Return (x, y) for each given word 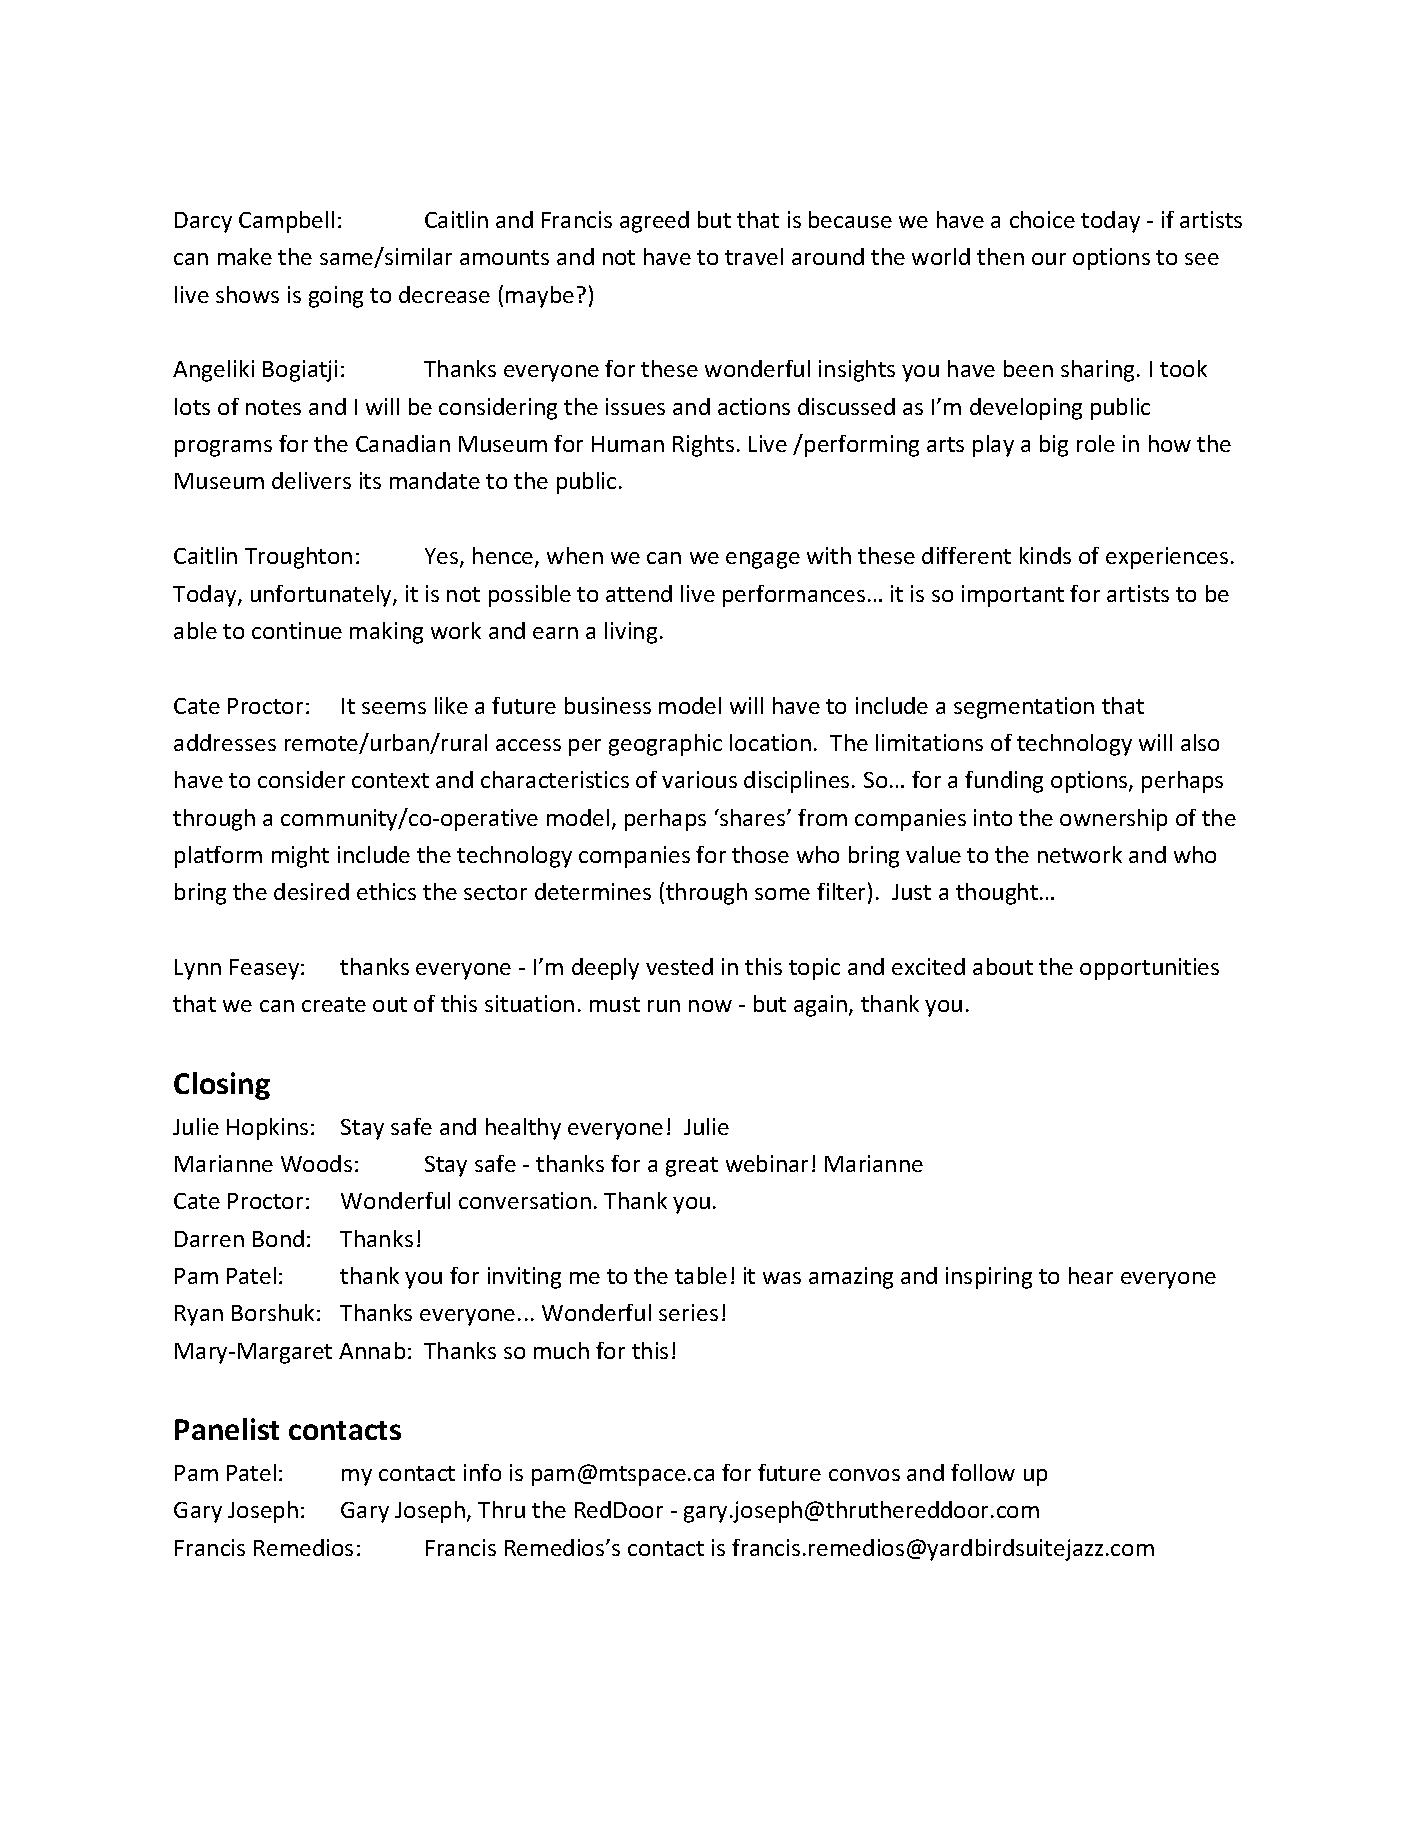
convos (864, 1475)
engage (763, 560)
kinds (1045, 555)
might (300, 857)
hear (1091, 1275)
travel (754, 256)
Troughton (298, 558)
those (760, 854)
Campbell (286, 222)
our (1049, 259)
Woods (316, 1163)
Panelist (227, 1429)
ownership (1113, 820)
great (692, 1167)
